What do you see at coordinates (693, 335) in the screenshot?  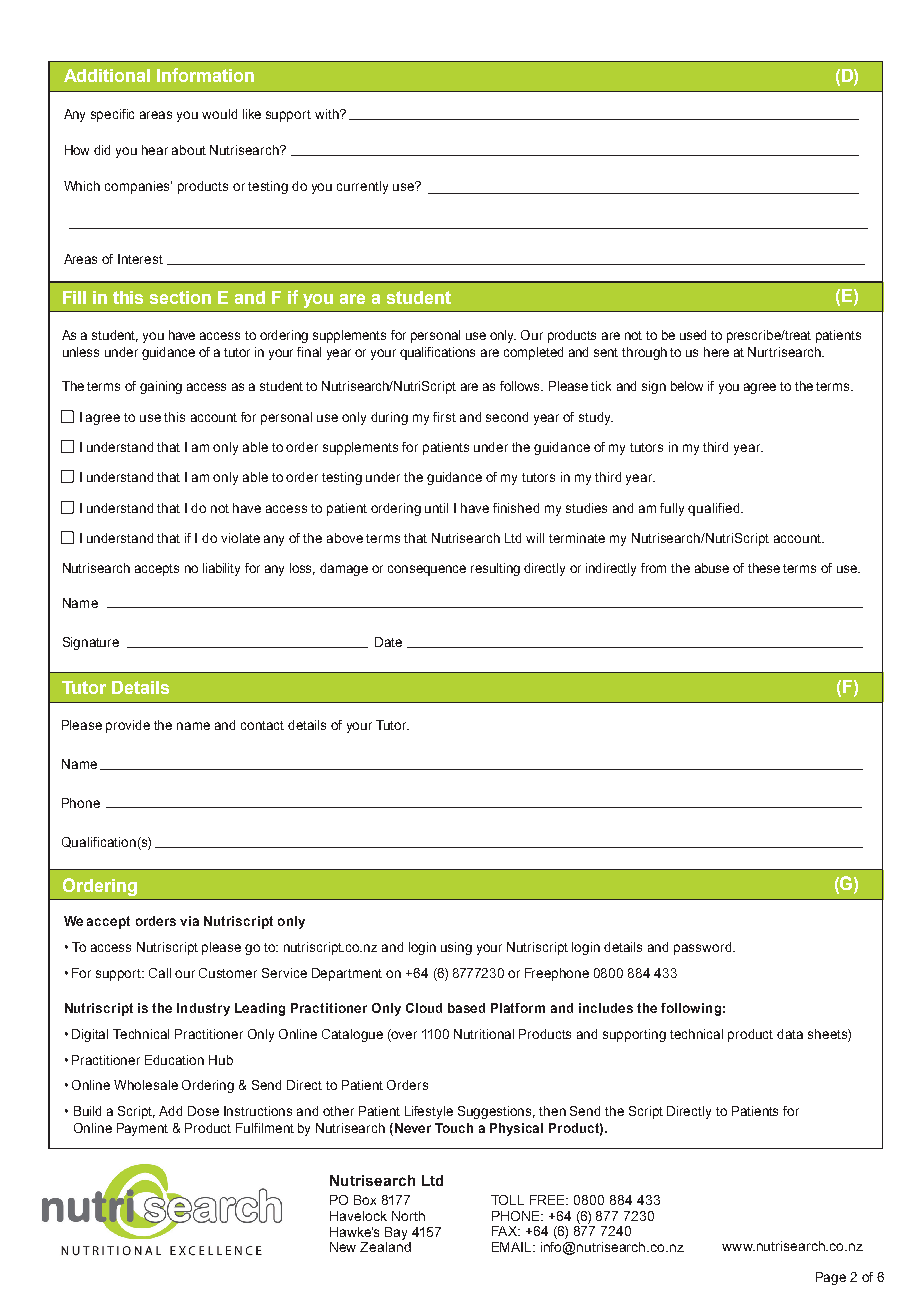 I see `used` at bounding box center [693, 335].
